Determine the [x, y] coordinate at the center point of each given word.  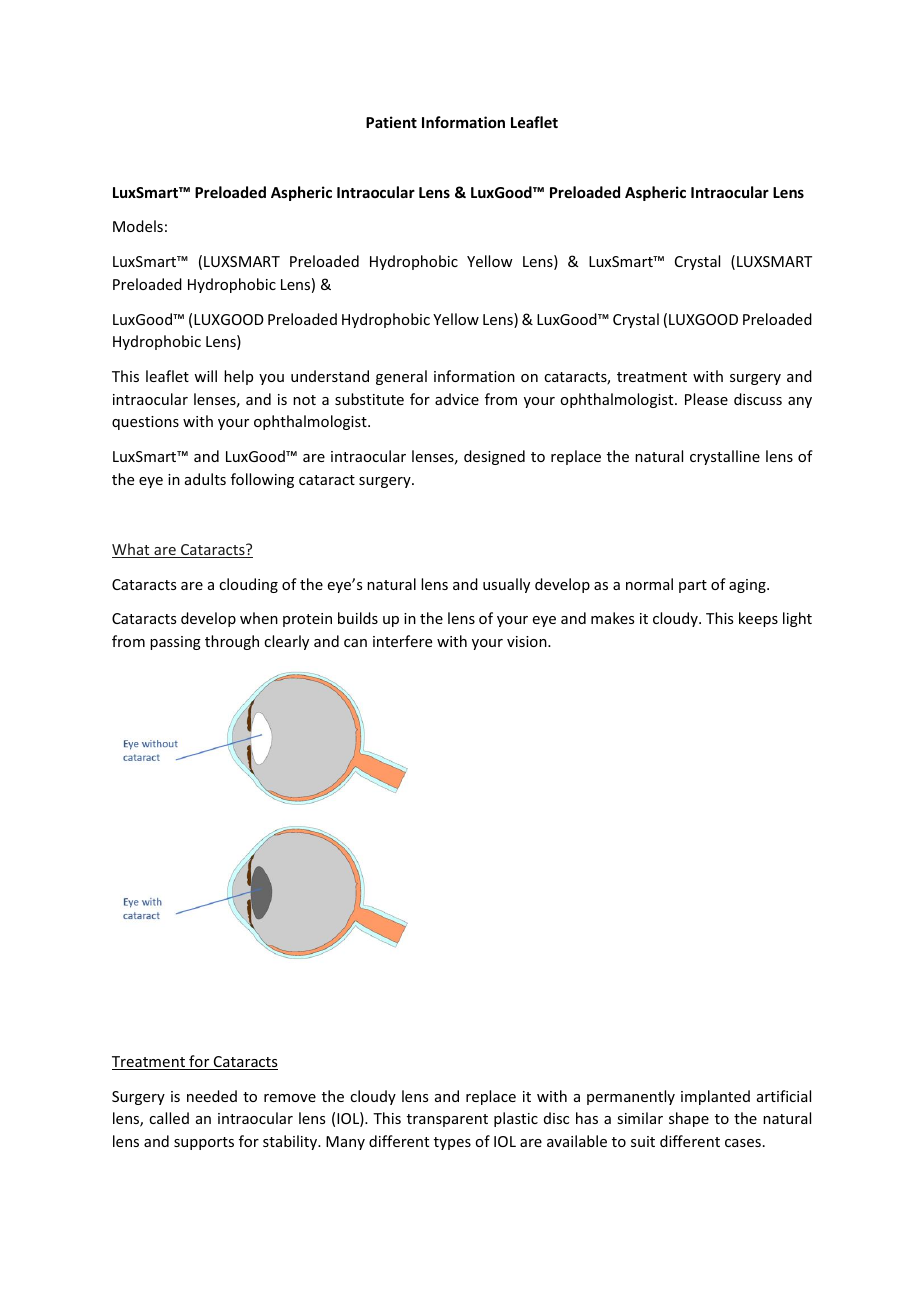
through [232, 642]
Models [138, 226]
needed [212, 1096]
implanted [715, 1097]
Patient [391, 122]
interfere [402, 641]
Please [706, 399]
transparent [447, 1120]
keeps [758, 619]
